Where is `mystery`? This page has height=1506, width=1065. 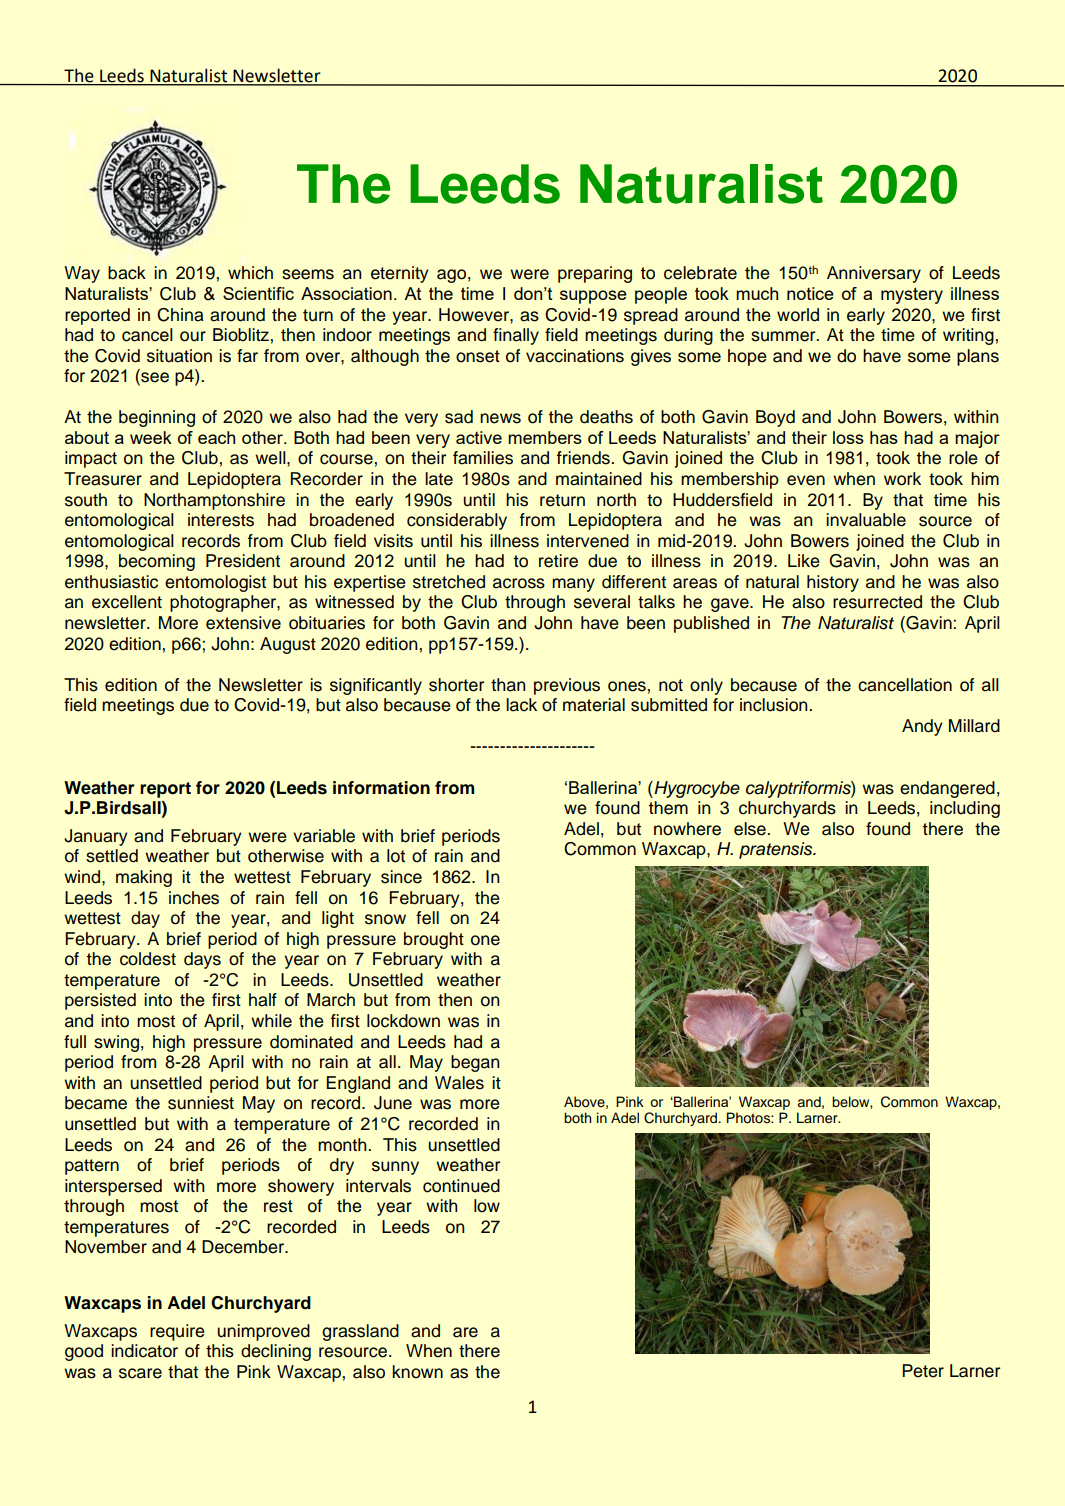 mystery is located at coordinates (912, 295).
